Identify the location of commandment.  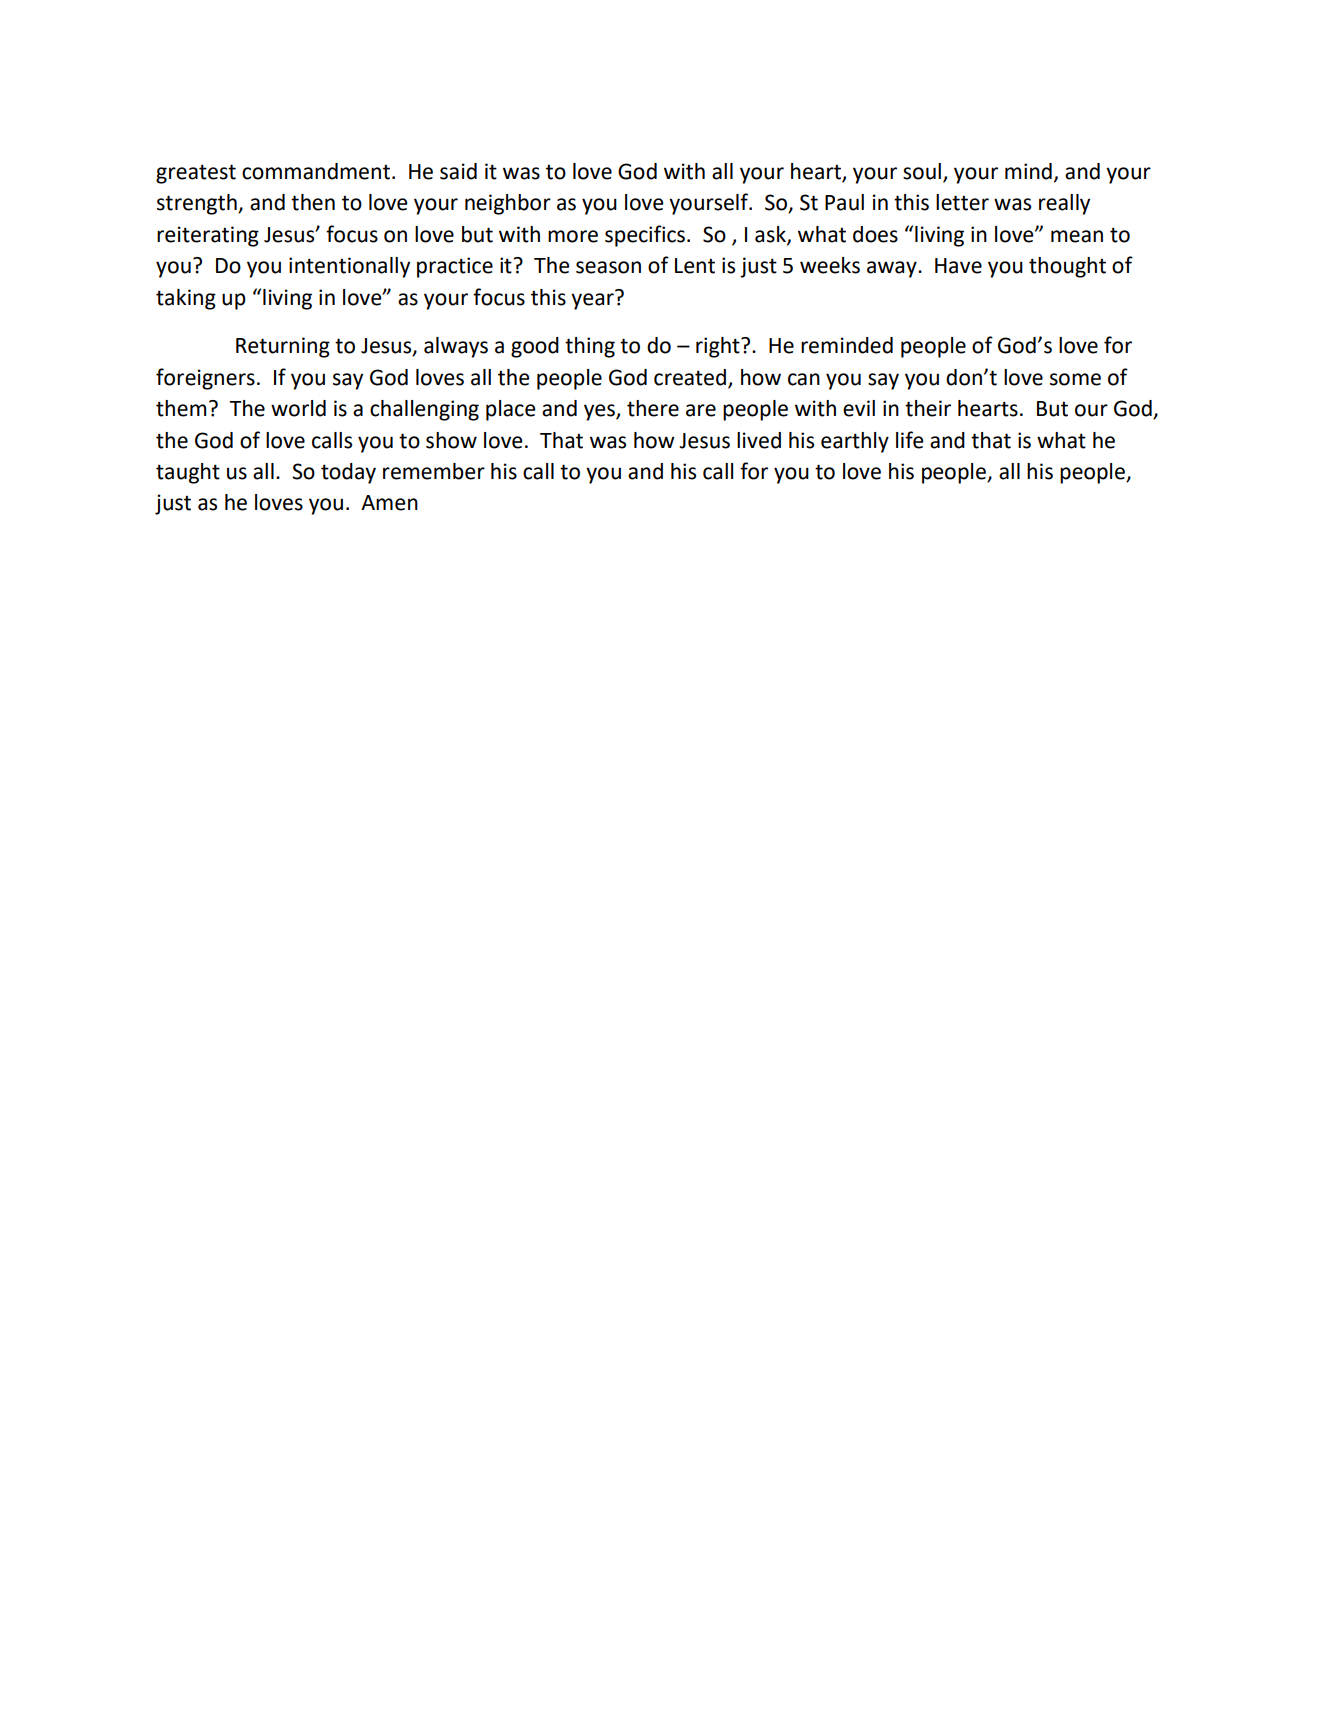
(316, 171).
